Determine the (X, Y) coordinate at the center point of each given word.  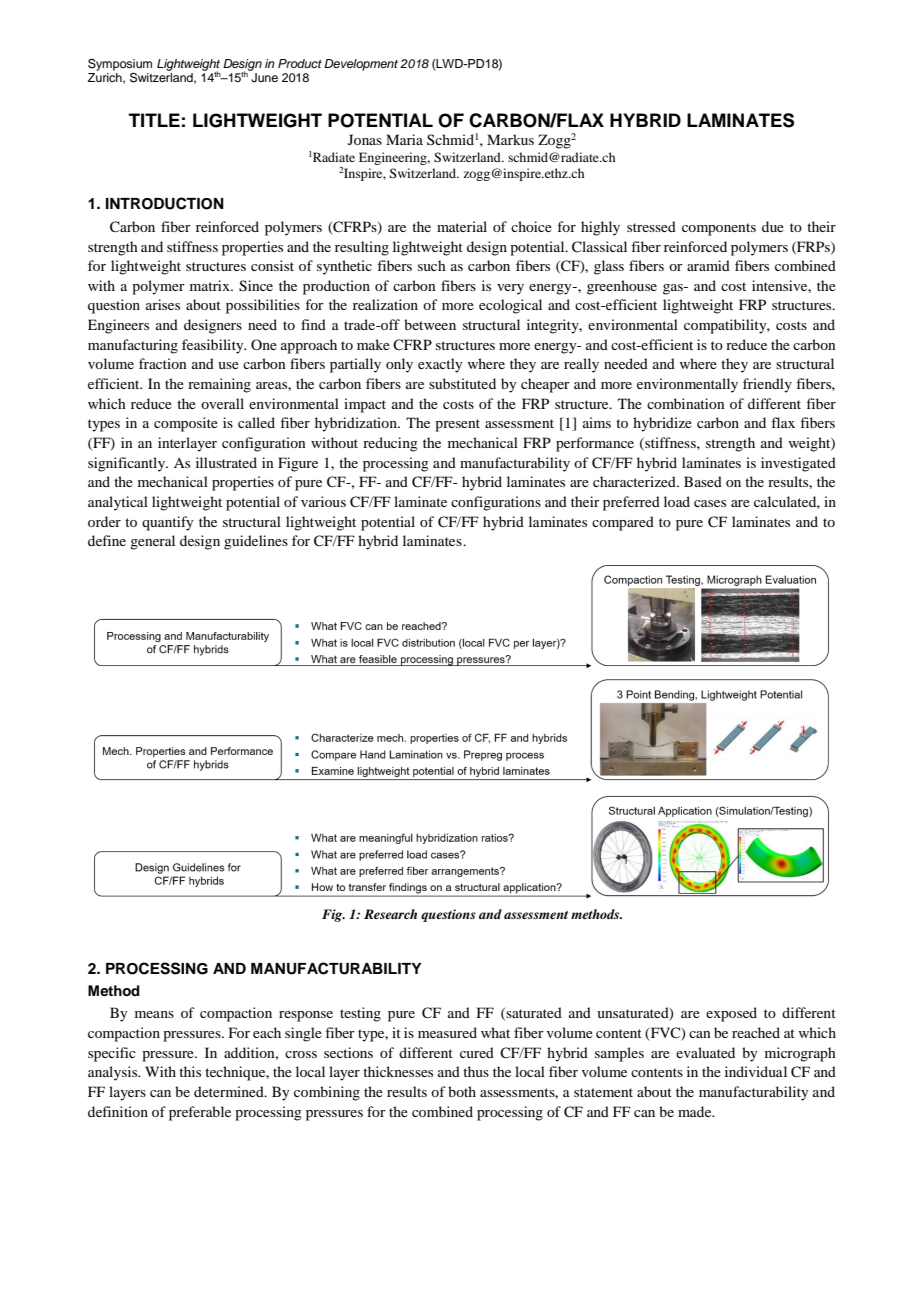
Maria (404, 139)
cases (710, 503)
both (462, 1091)
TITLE (154, 120)
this (190, 1071)
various (323, 501)
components (719, 229)
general (152, 542)
